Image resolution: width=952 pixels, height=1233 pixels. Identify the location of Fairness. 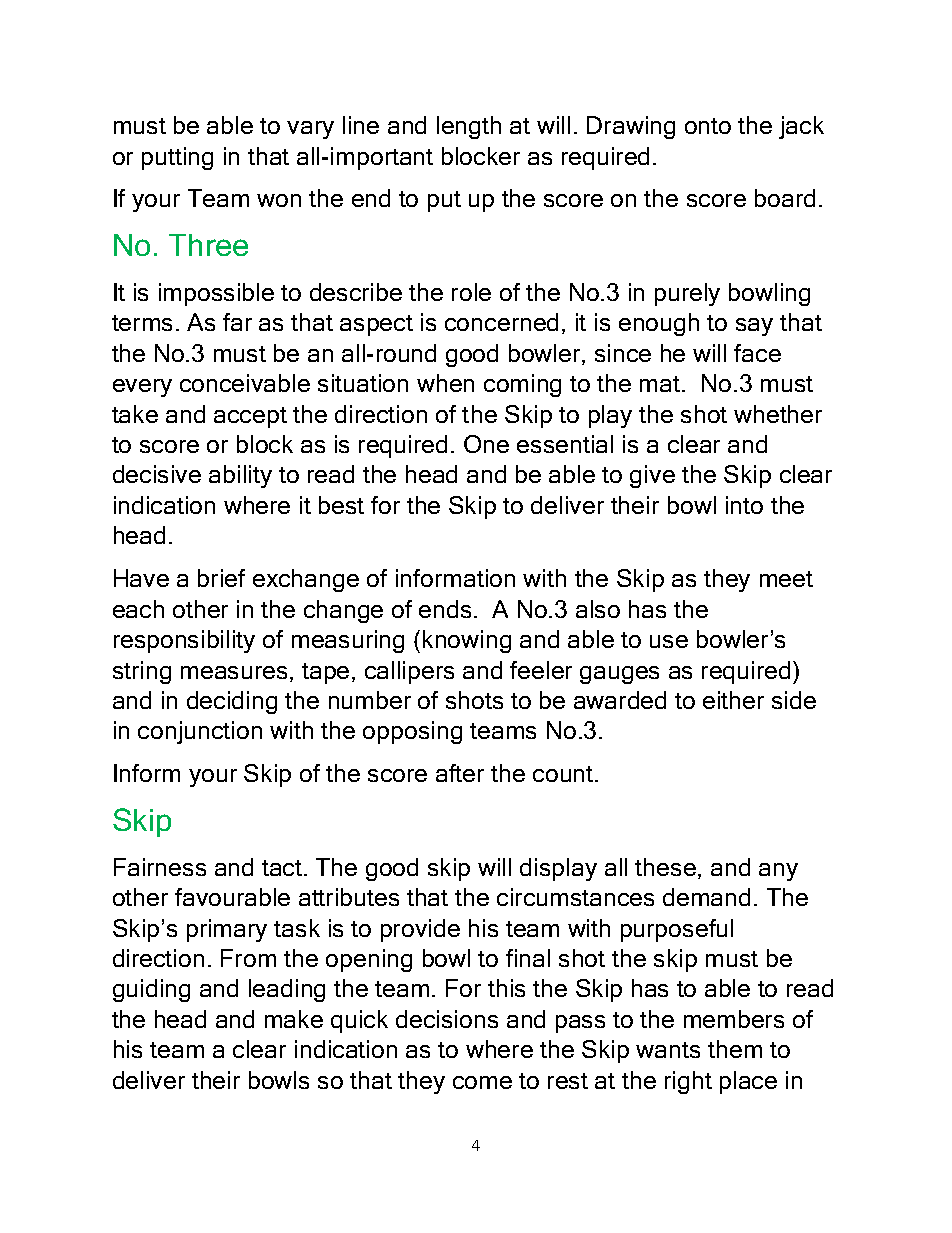
(160, 867).
